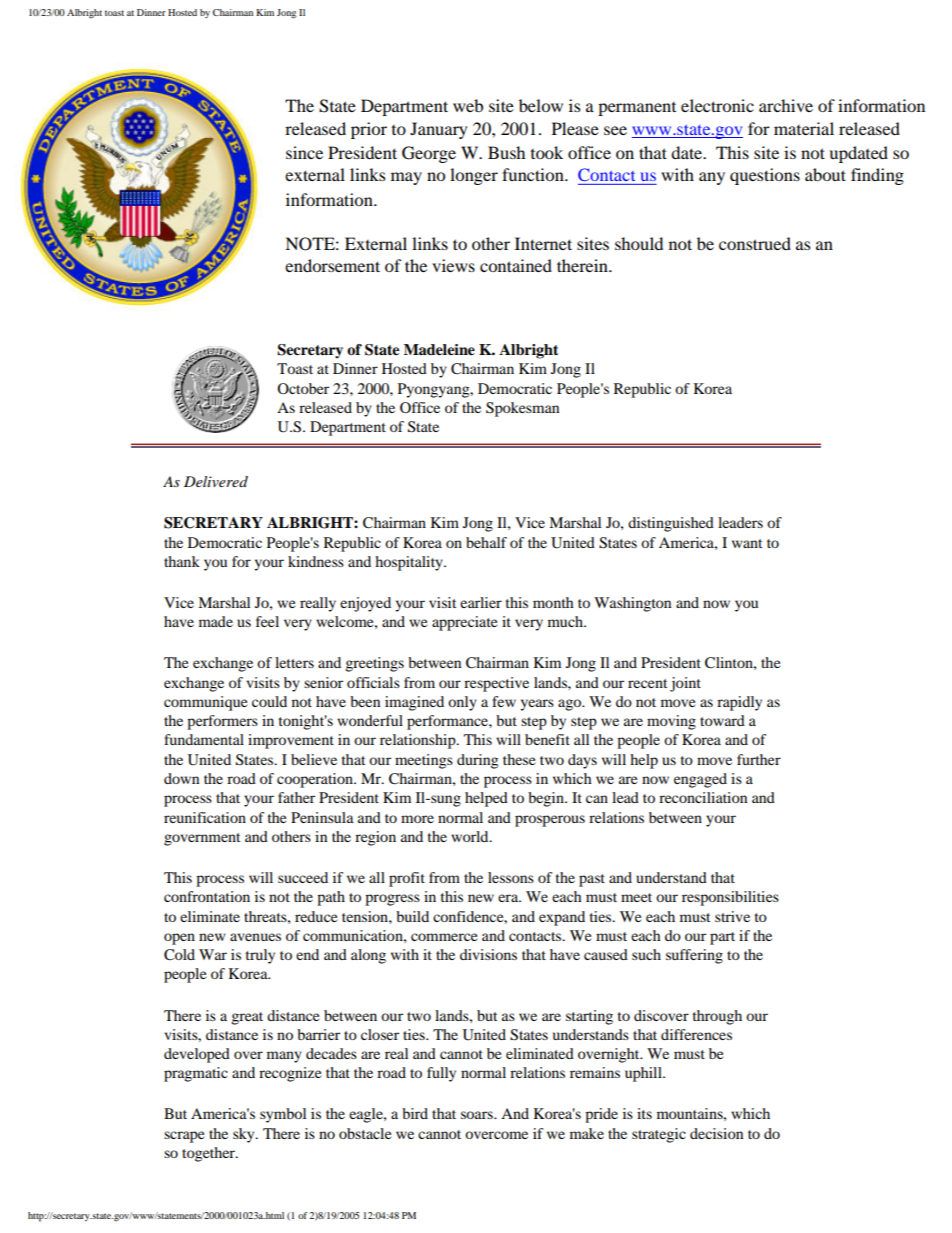 Image resolution: width=952 pixels, height=1233 pixels. I want to click on rapidly, so click(739, 703).
